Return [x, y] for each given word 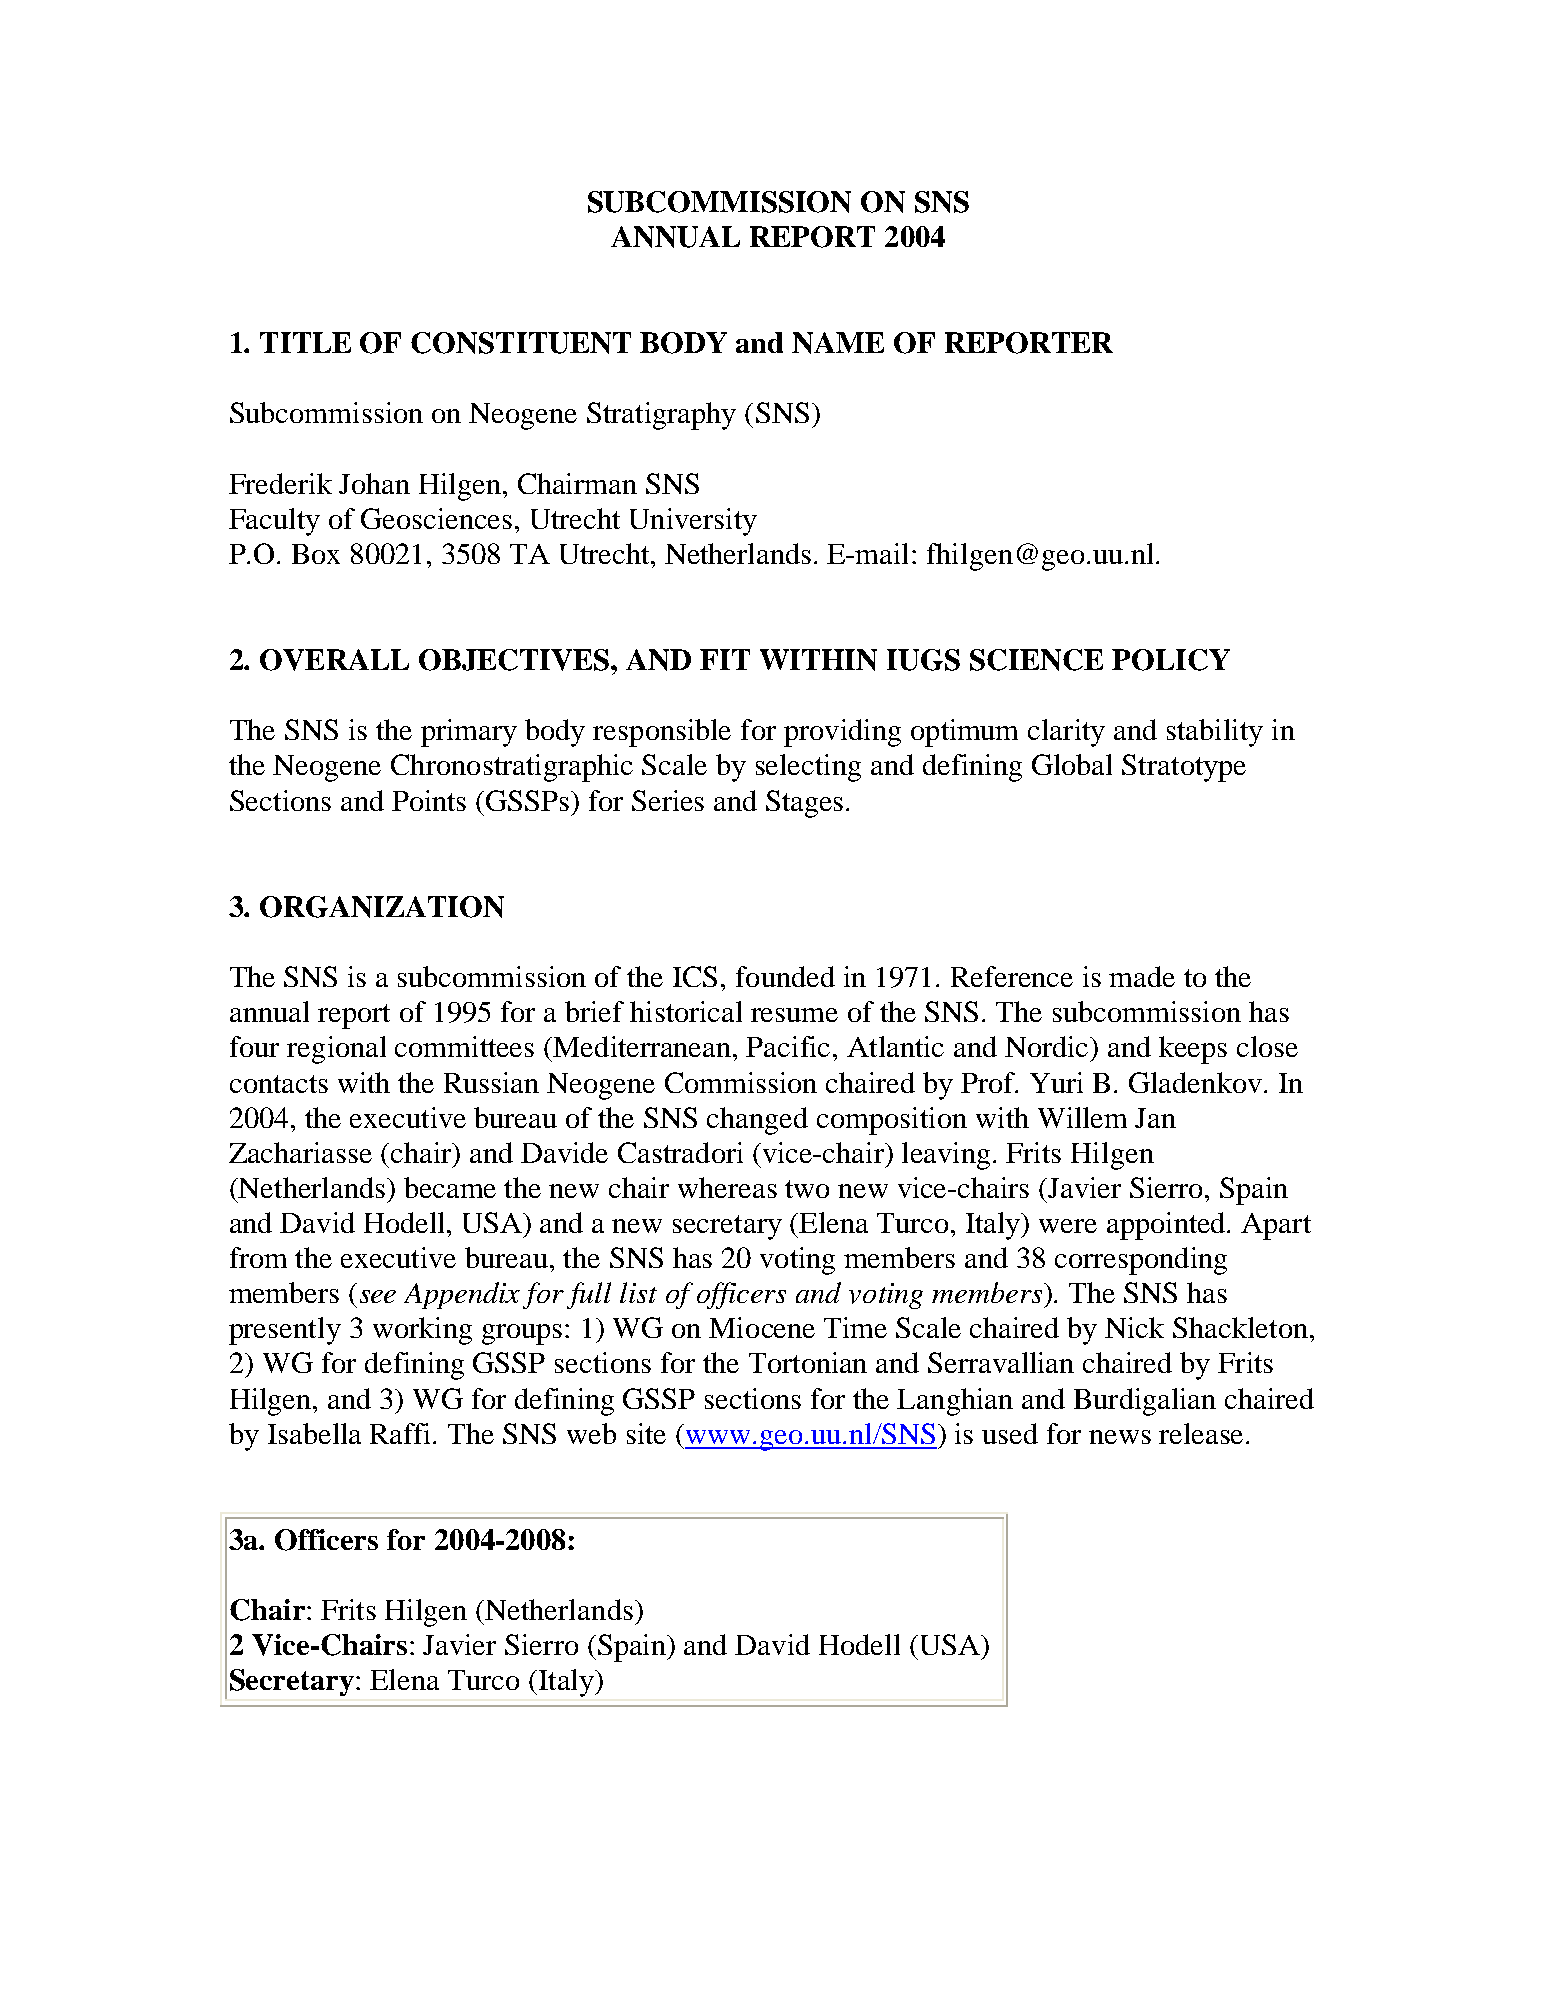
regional [336, 1050]
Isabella [314, 1433]
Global [1072, 764]
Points [429, 800]
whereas [727, 1187]
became [450, 1187]
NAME [838, 343]
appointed [1168, 1226]
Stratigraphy [661, 416]
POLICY [1171, 660]
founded [785, 976]
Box [316, 554]
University [693, 522]
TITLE [305, 342]
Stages [804, 804]
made [1142, 976]
